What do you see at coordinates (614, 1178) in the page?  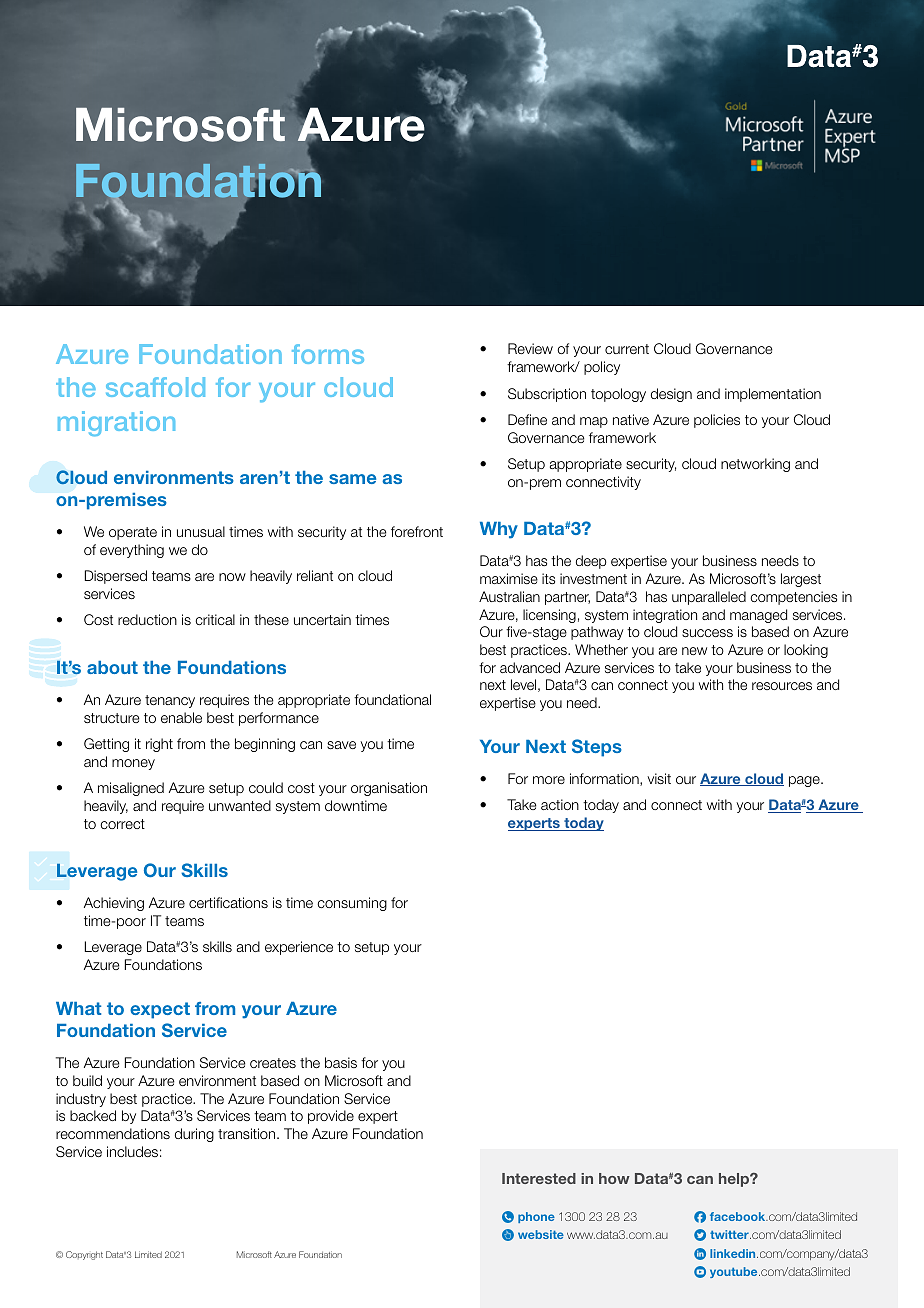 I see `how` at bounding box center [614, 1178].
